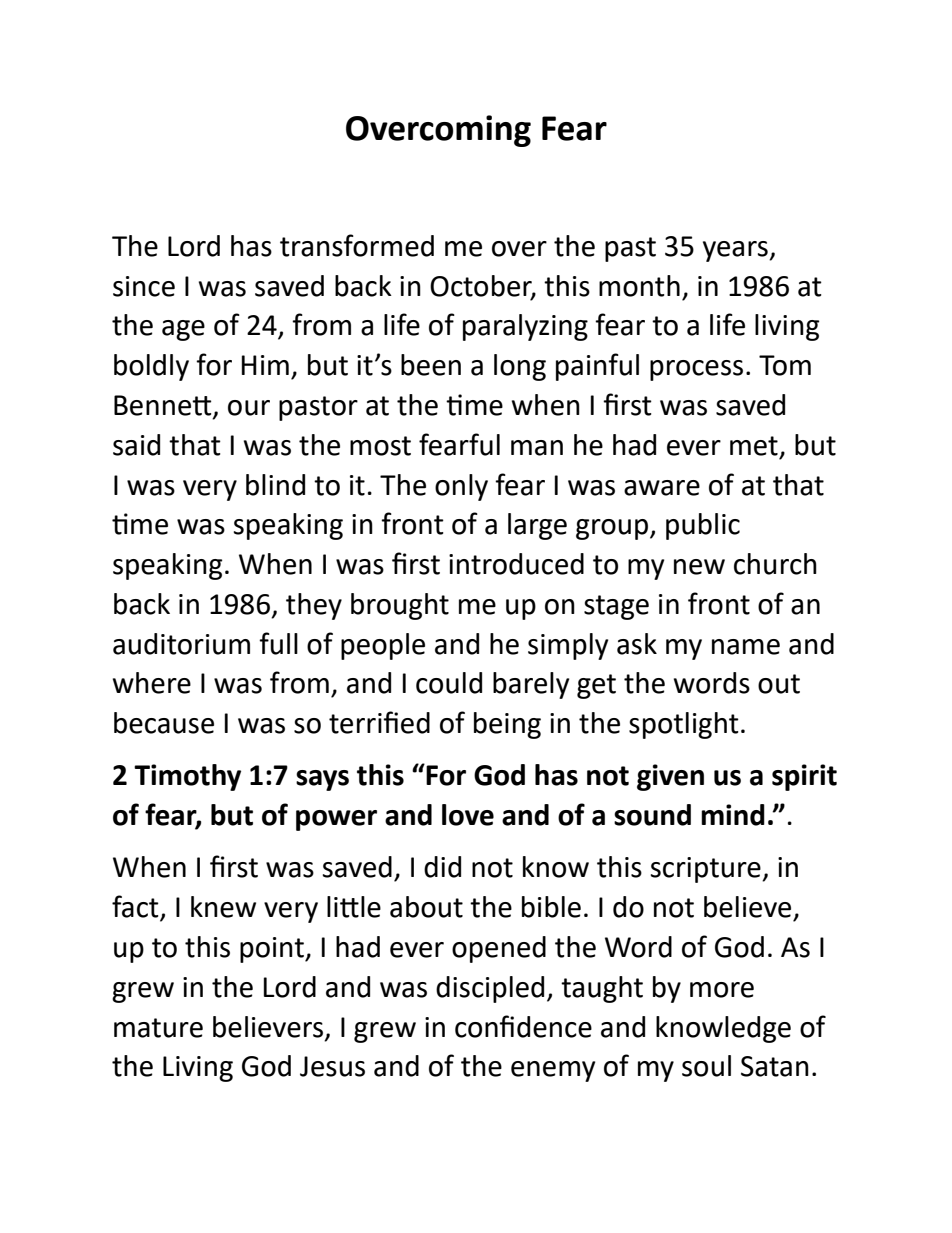  Describe the element at coordinates (525, 327) in the document. I see `paralyzing` at that location.
